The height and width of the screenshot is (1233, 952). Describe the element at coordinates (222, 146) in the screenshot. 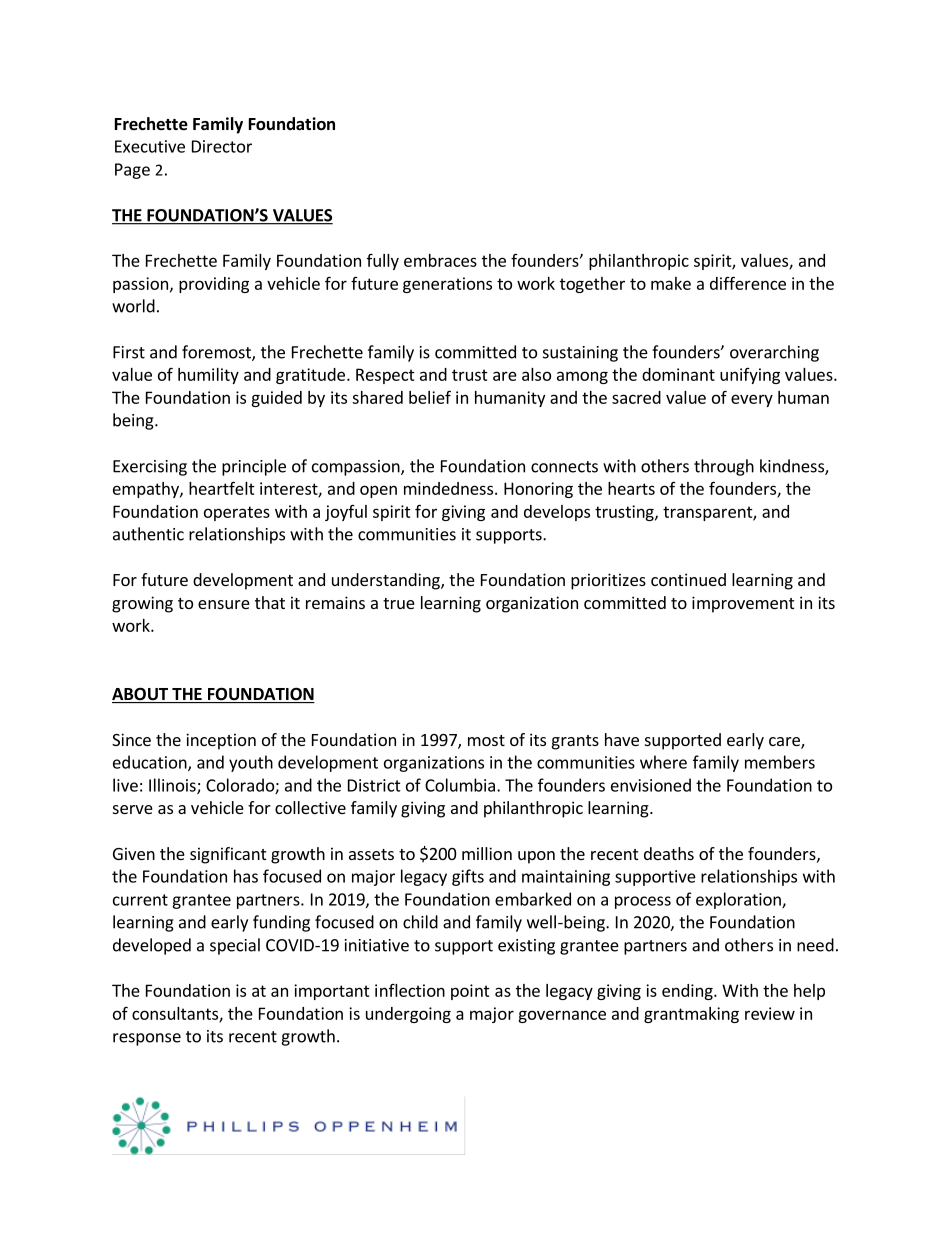

I see `Director` at that location.
